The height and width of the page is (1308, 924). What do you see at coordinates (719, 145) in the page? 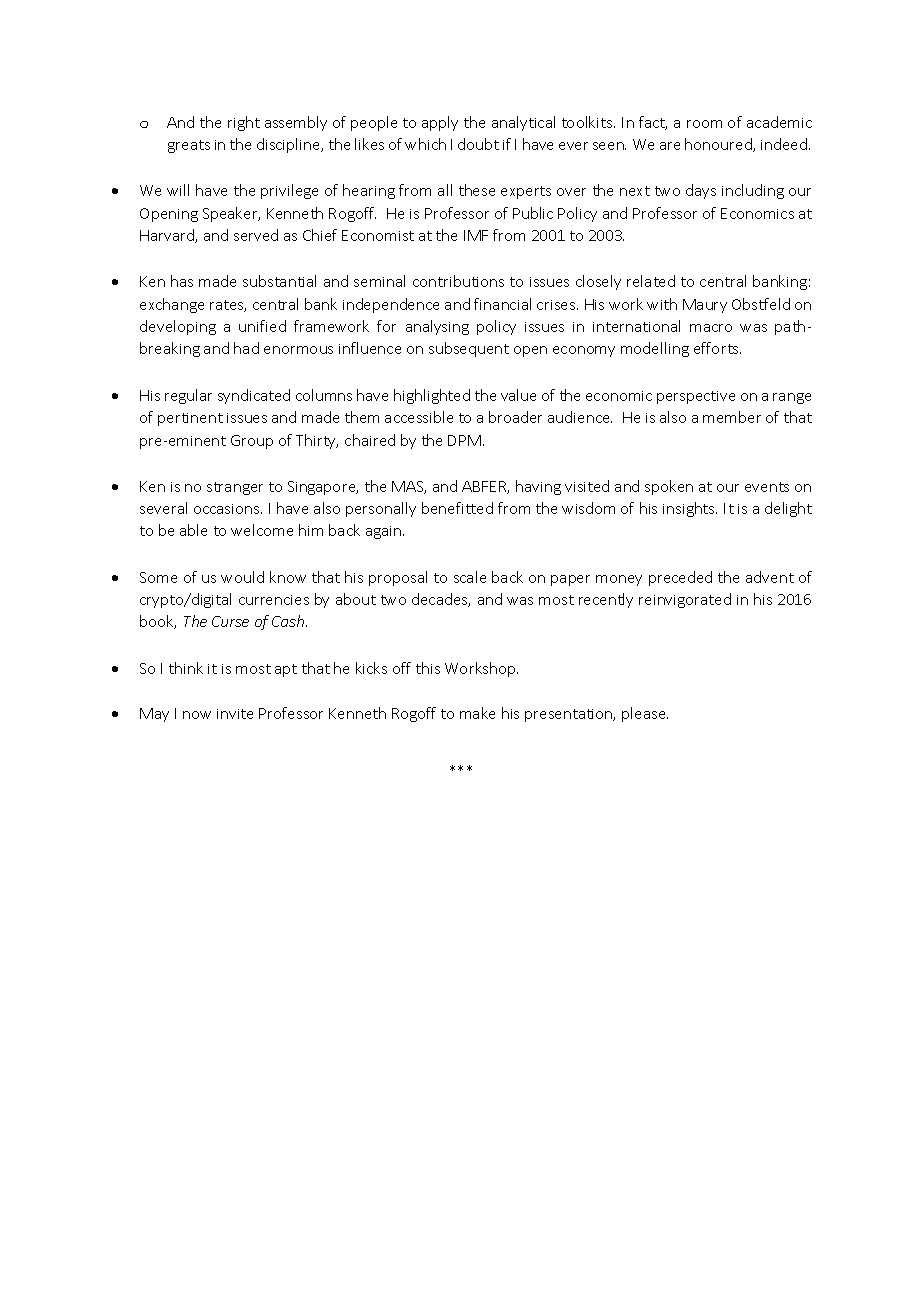
I see `honoured` at bounding box center [719, 145].
